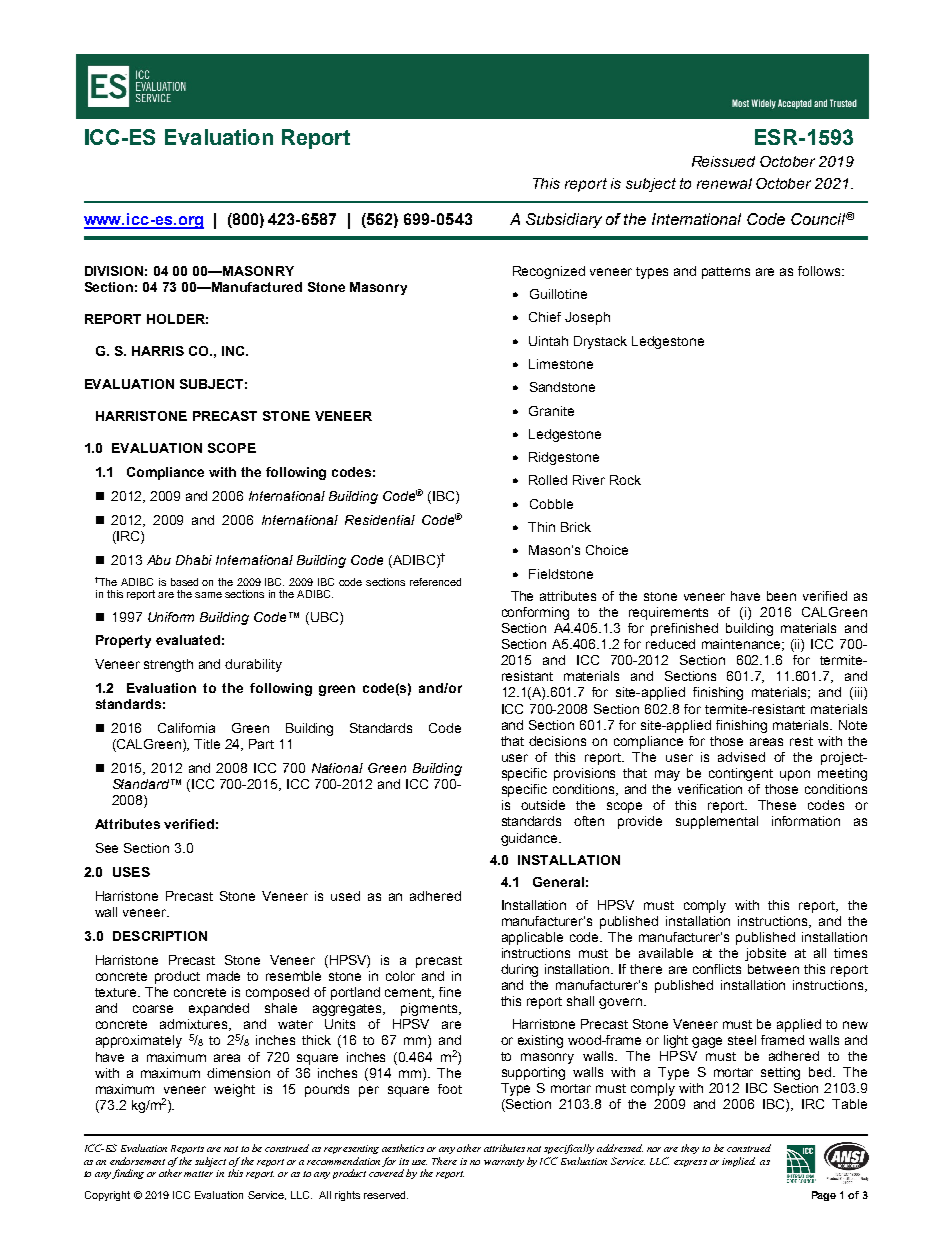 Image resolution: width=952 pixels, height=1233 pixels. I want to click on warranty, so click(504, 1163).
